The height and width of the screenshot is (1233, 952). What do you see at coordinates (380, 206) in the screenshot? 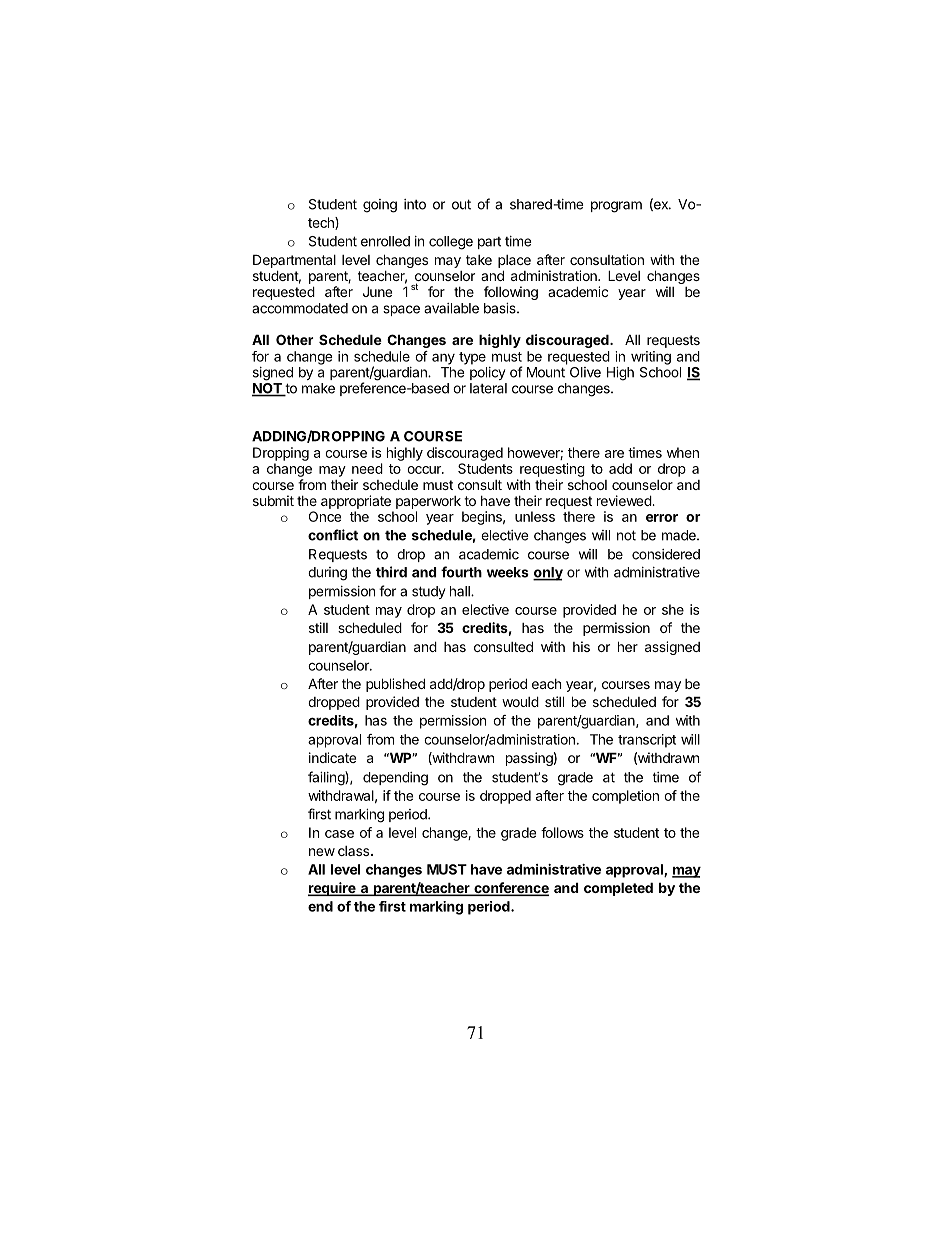
I see `going` at bounding box center [380, 206].
